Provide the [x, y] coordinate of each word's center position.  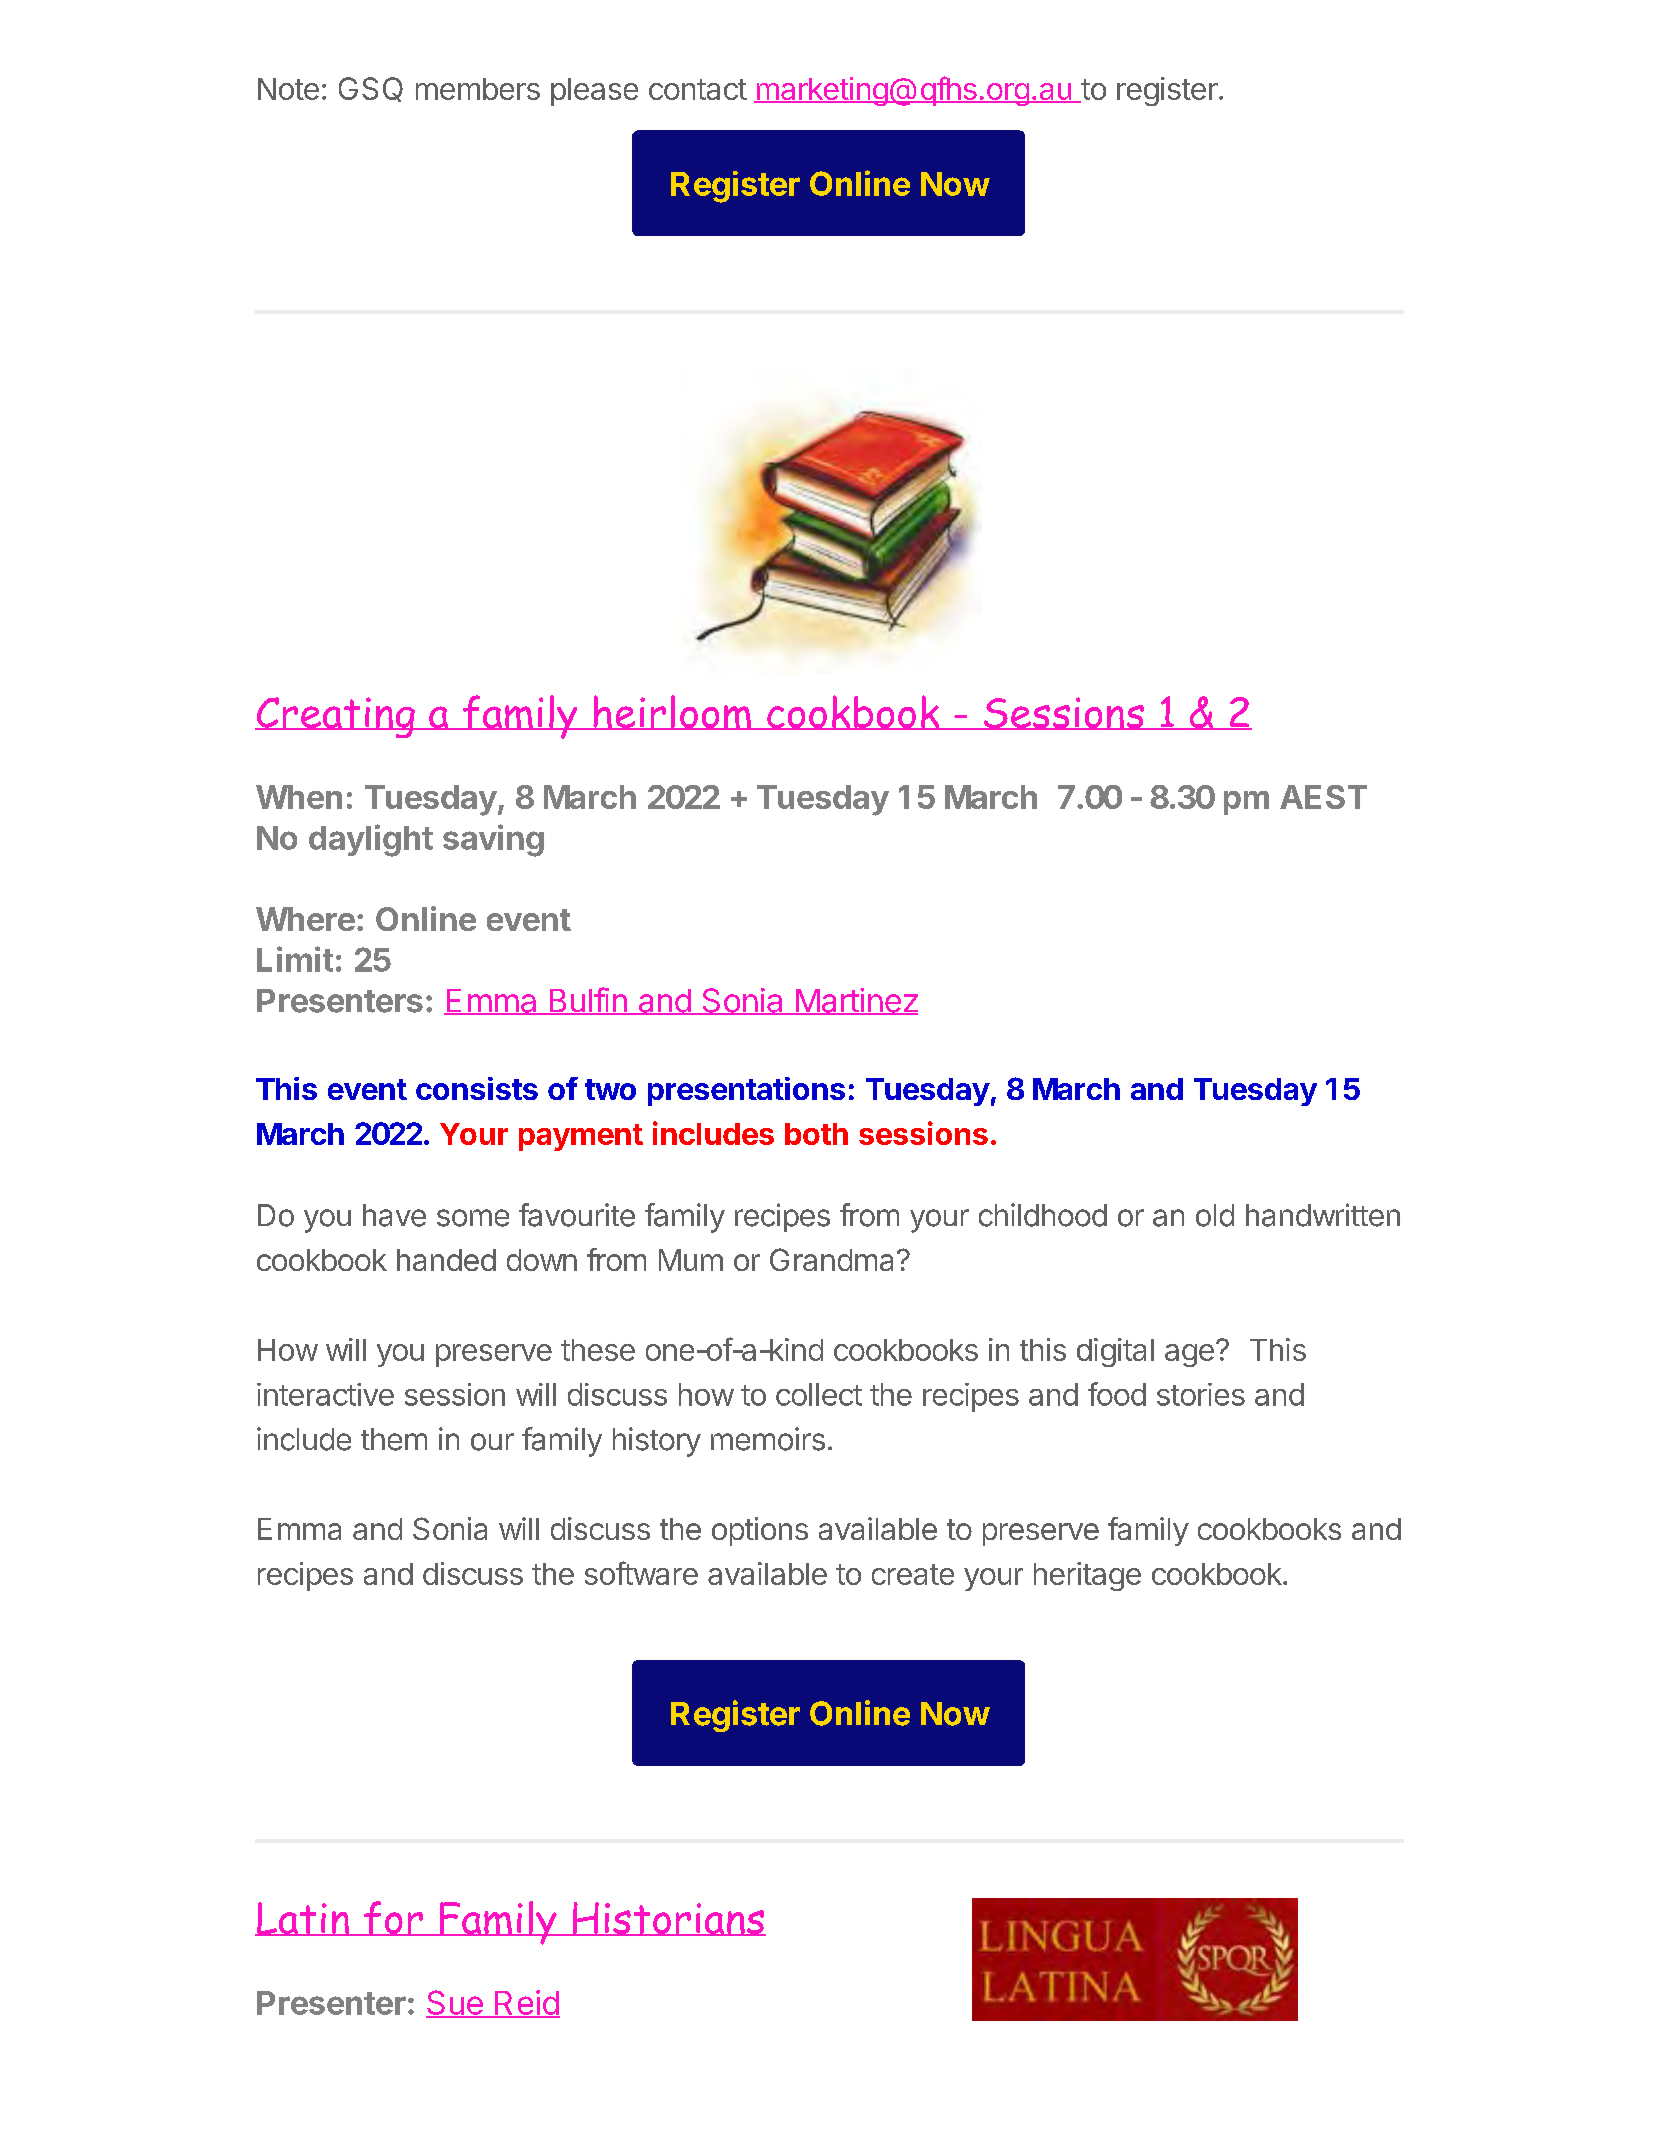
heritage [1087, 1576]
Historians [668, 1919]
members [478, 89]
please [594, 92]
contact [698, 89]
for [393, 1918]
